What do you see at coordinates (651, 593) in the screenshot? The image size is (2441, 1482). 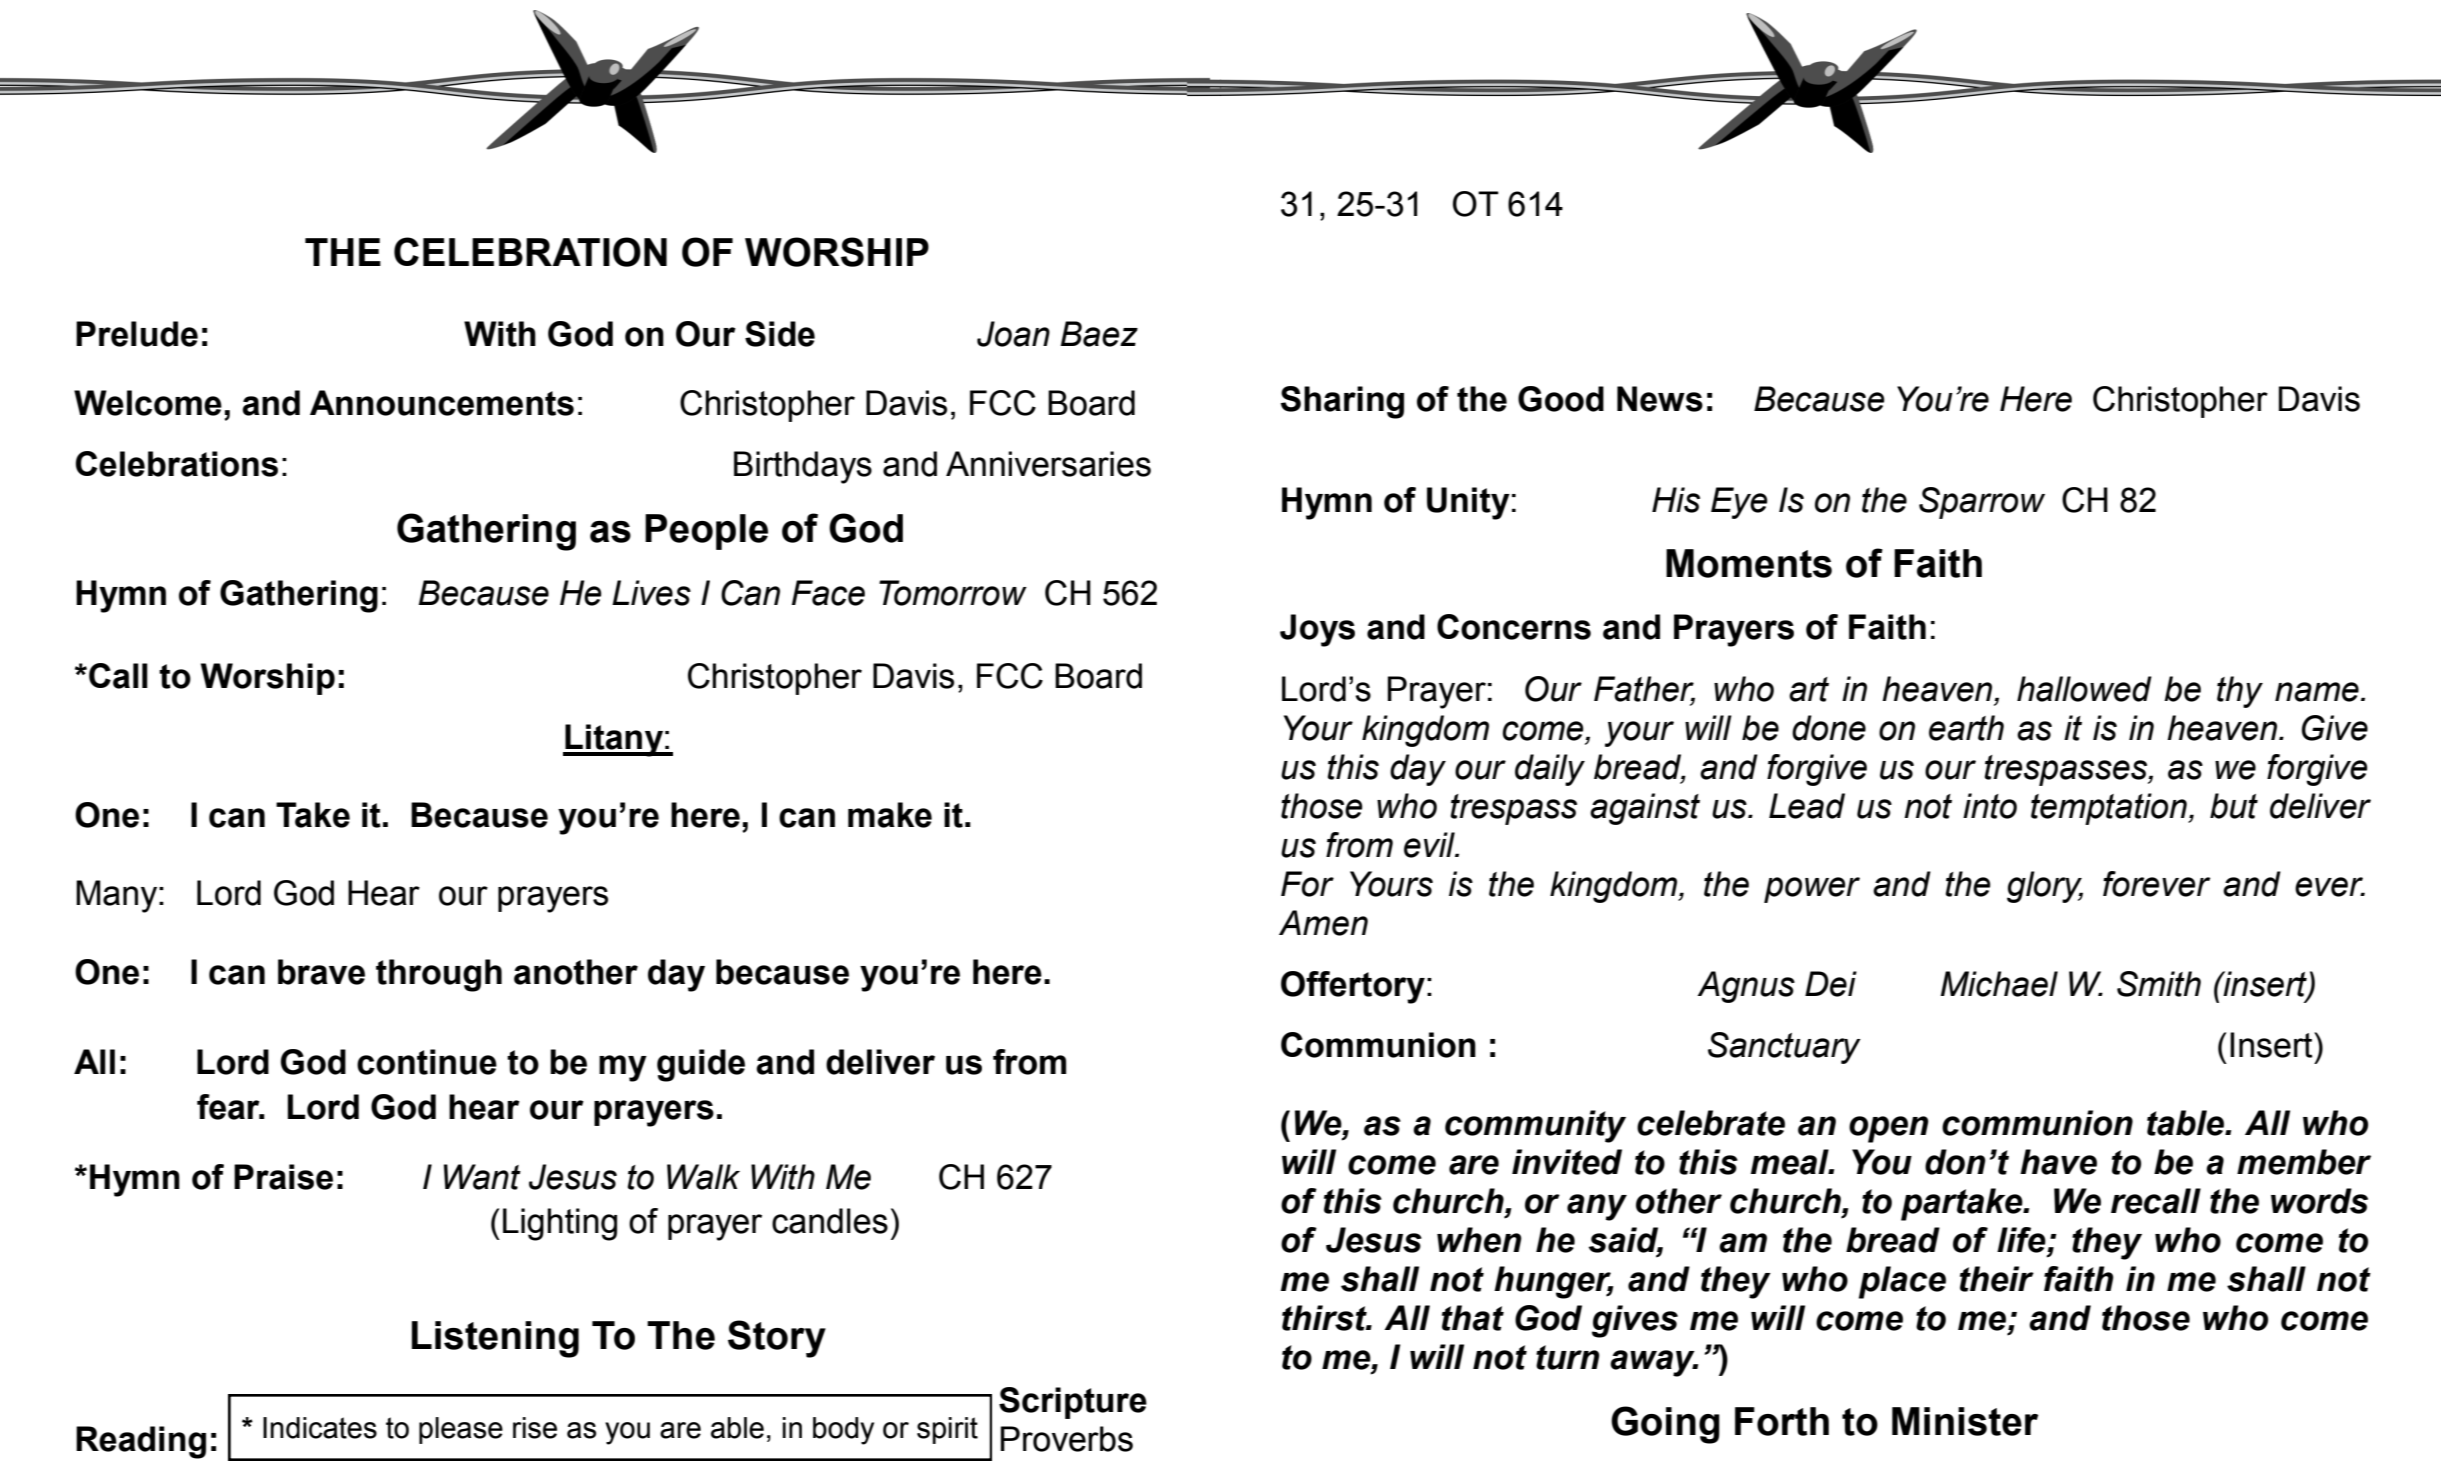 I see `Lives` at bounding box center [651, 593].
